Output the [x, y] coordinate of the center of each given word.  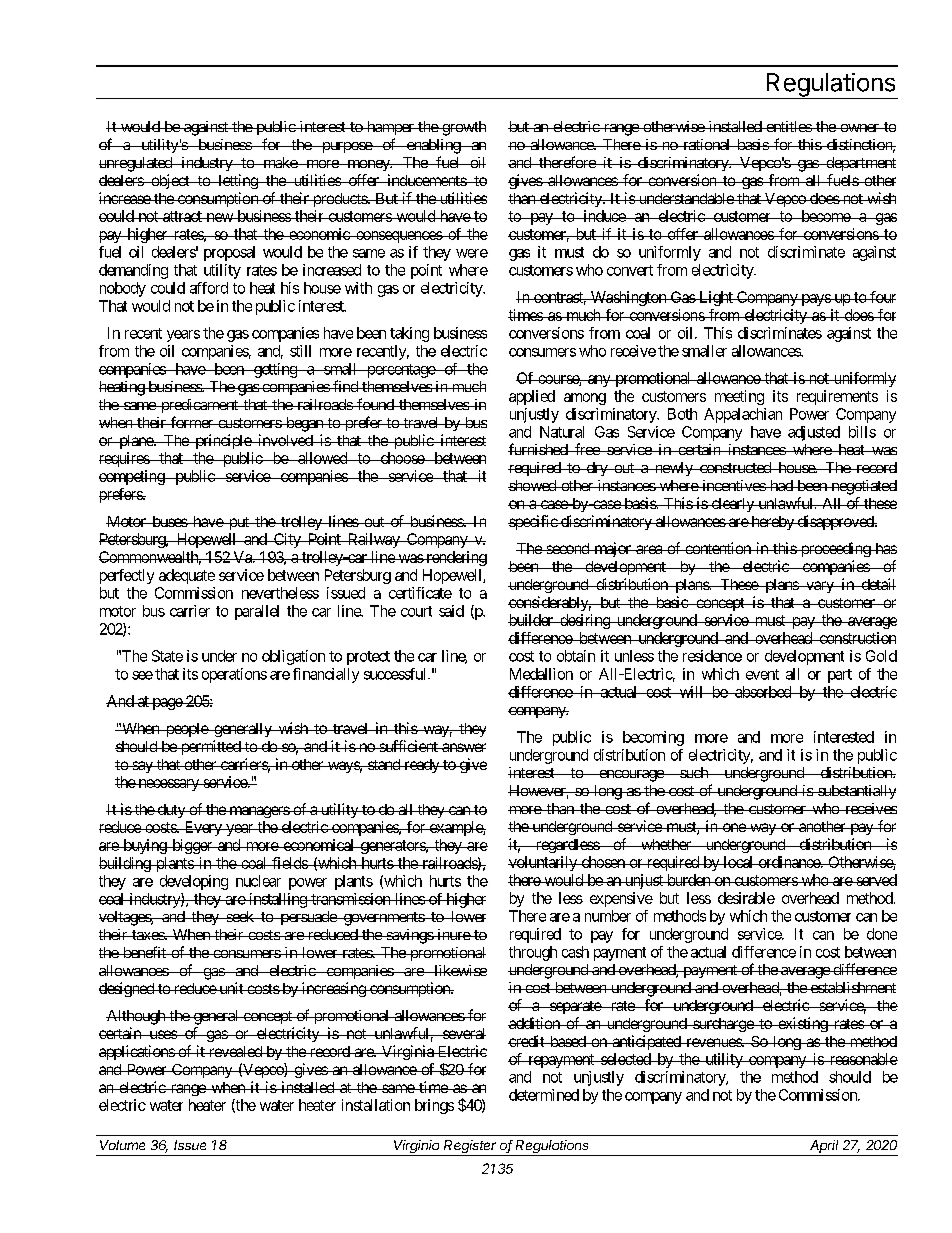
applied [532, 397]
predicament [199, 406]
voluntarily [543, 863]
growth [463, 128]
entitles [788, 126]
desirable [746, 898]
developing [194, 882]
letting [237, 181]
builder [531, 620]
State [167, 656]
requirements [837, 397]
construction [856, 638]
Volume [122, 1145]
